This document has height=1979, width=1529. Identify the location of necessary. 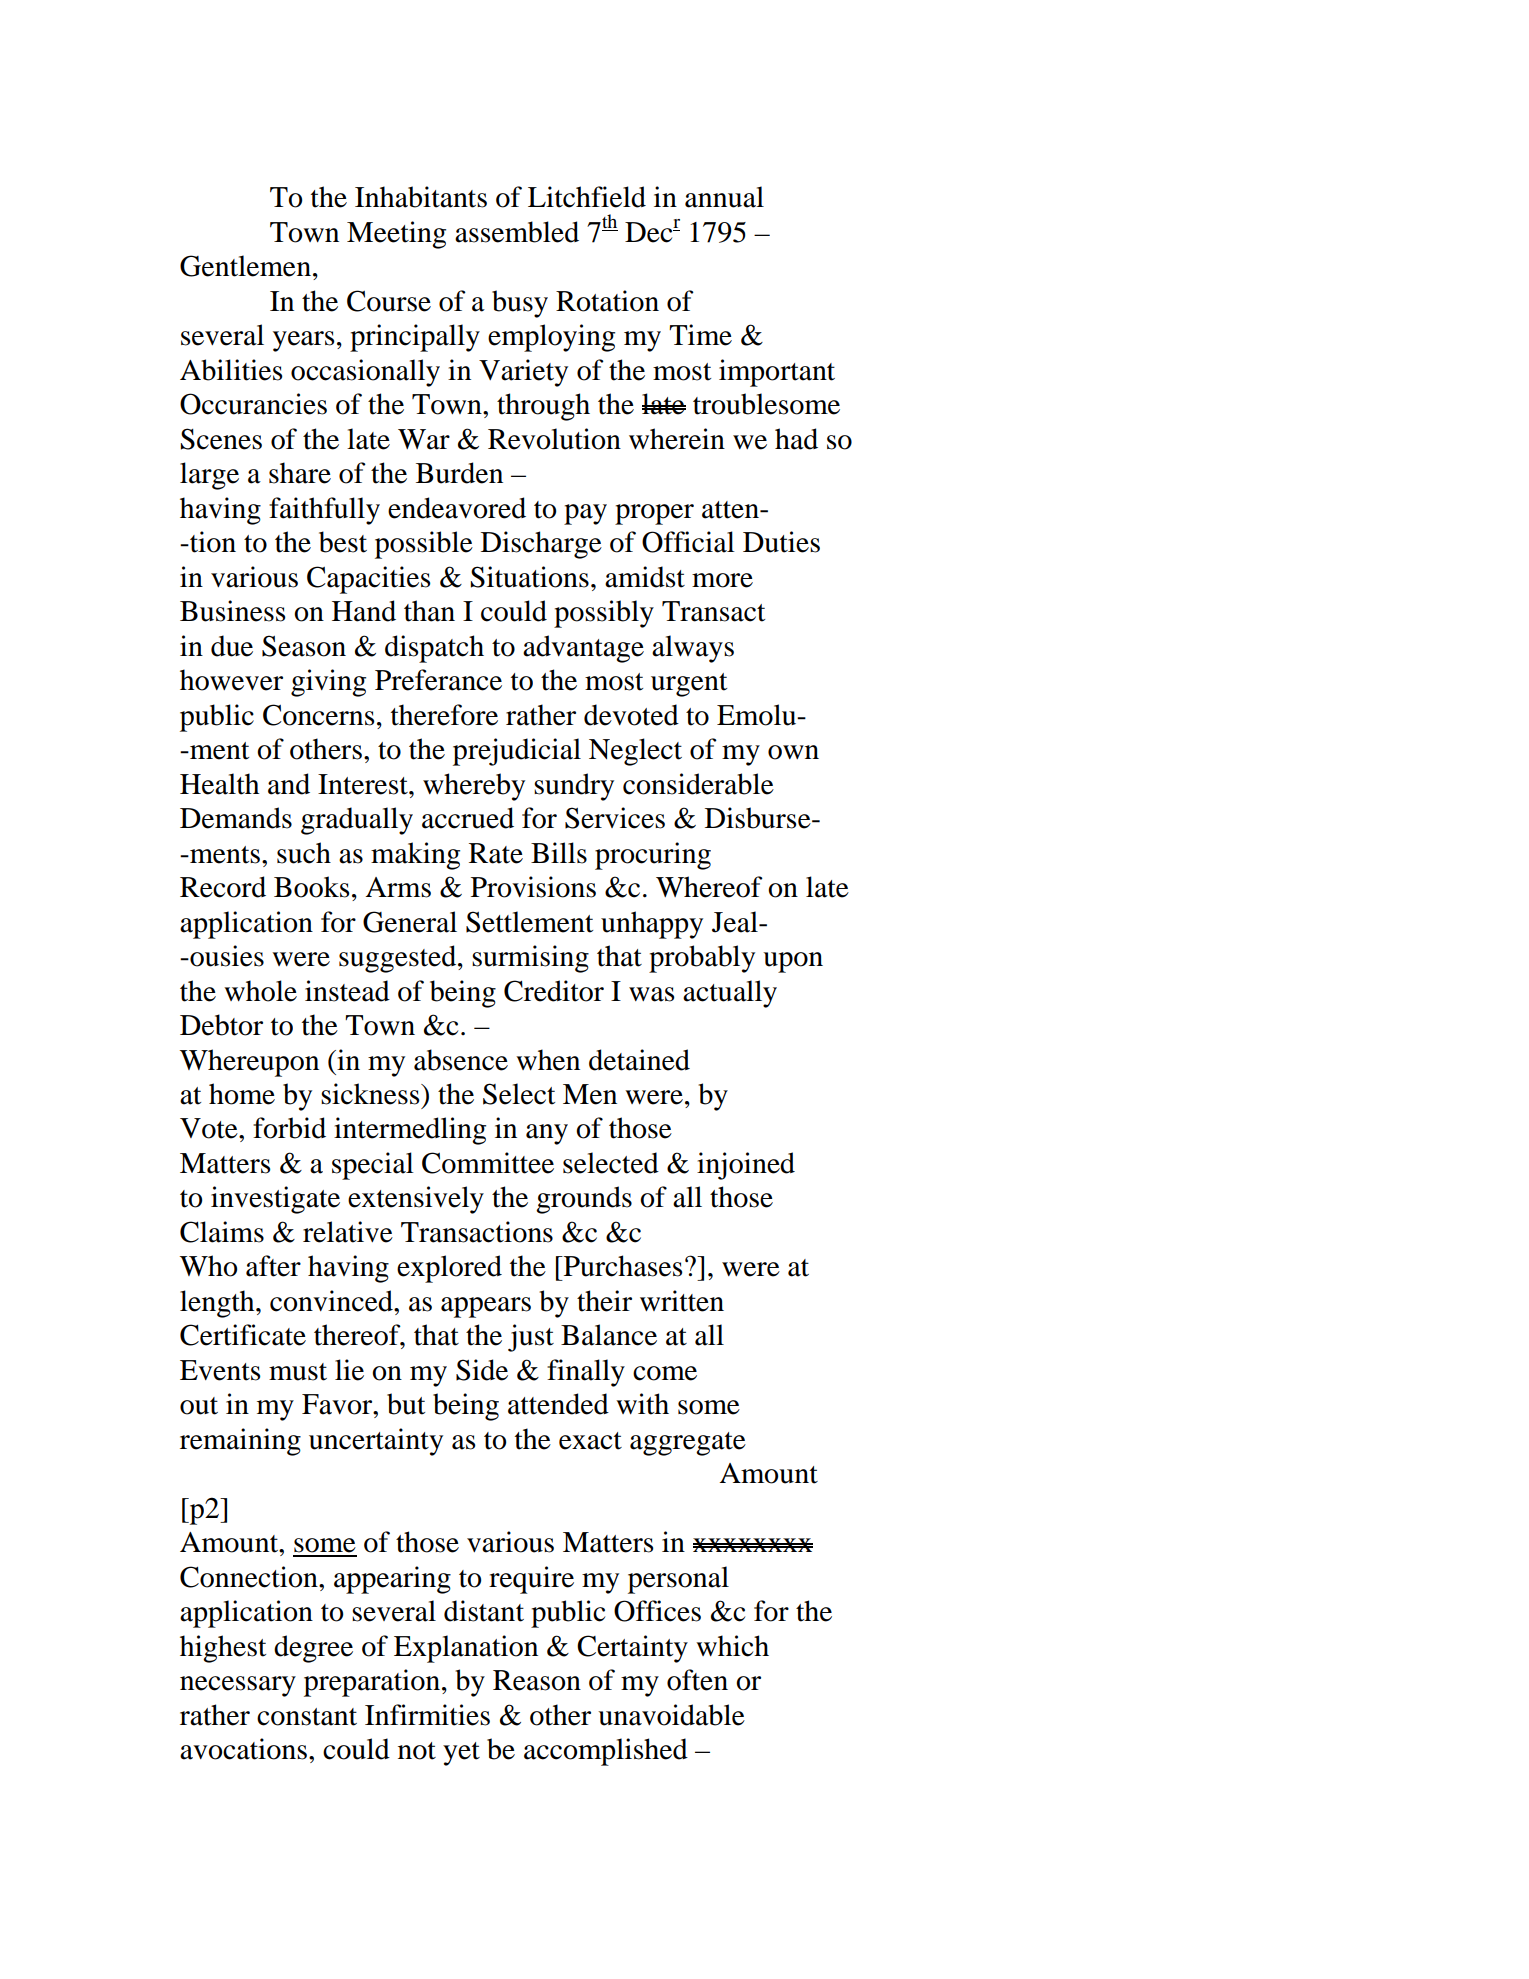
(238, 1686).
